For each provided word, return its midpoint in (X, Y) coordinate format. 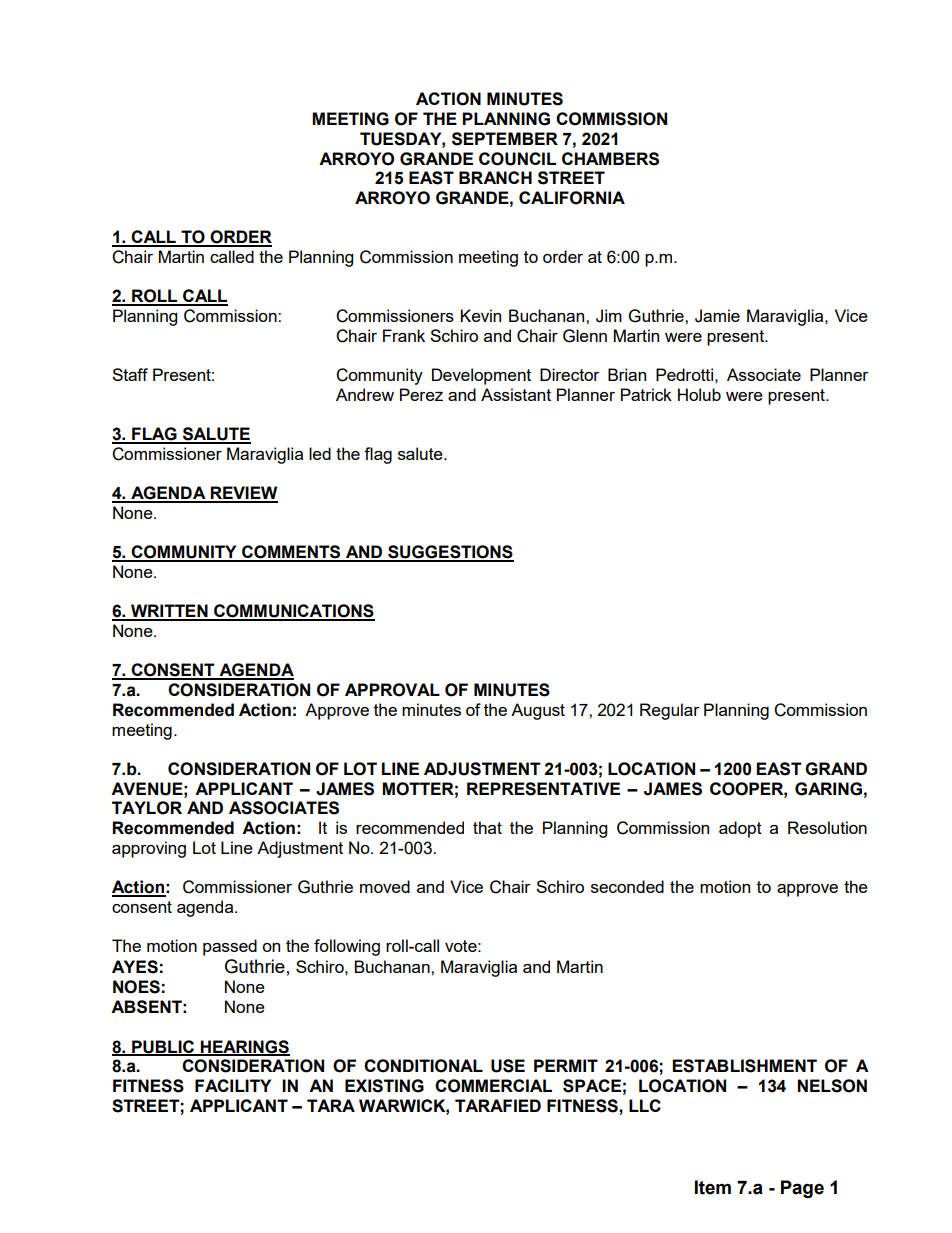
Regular (670, 711)
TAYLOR (147, 808)
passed (230, 947)
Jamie (717, 316)
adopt (740, 829)
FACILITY (233, 1085)
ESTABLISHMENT (744, 1066)
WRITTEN (169, 612)
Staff (130, 374)
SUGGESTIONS (450, 553)
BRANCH (495, 177)
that (487, 827)
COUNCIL (517, 159)
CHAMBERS (610, 159)
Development (481, 376)
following (347, 947)
